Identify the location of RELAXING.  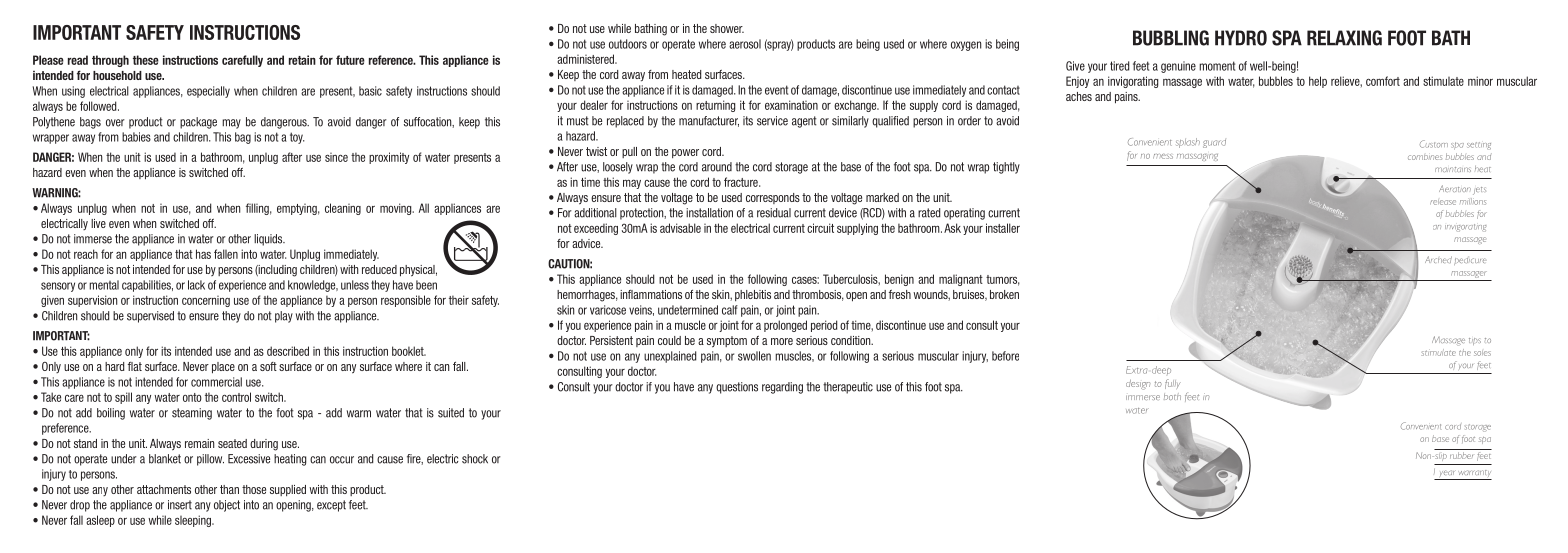
(1344, 38).
